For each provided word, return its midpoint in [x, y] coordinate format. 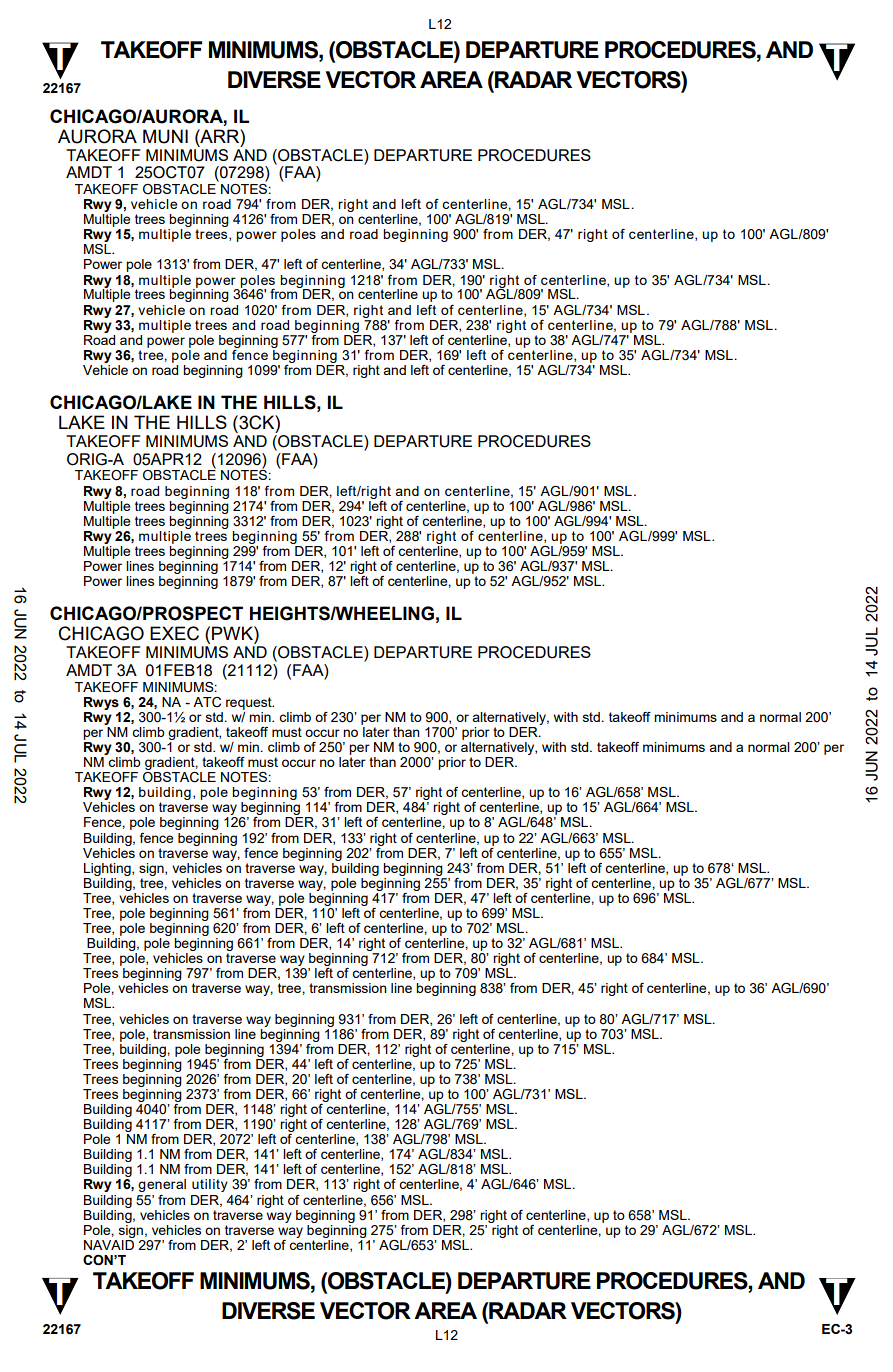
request [250, 703]
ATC [207, 702]
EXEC [174, 633]
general [162, 1185]
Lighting [108, 869]
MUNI [165, 136]
